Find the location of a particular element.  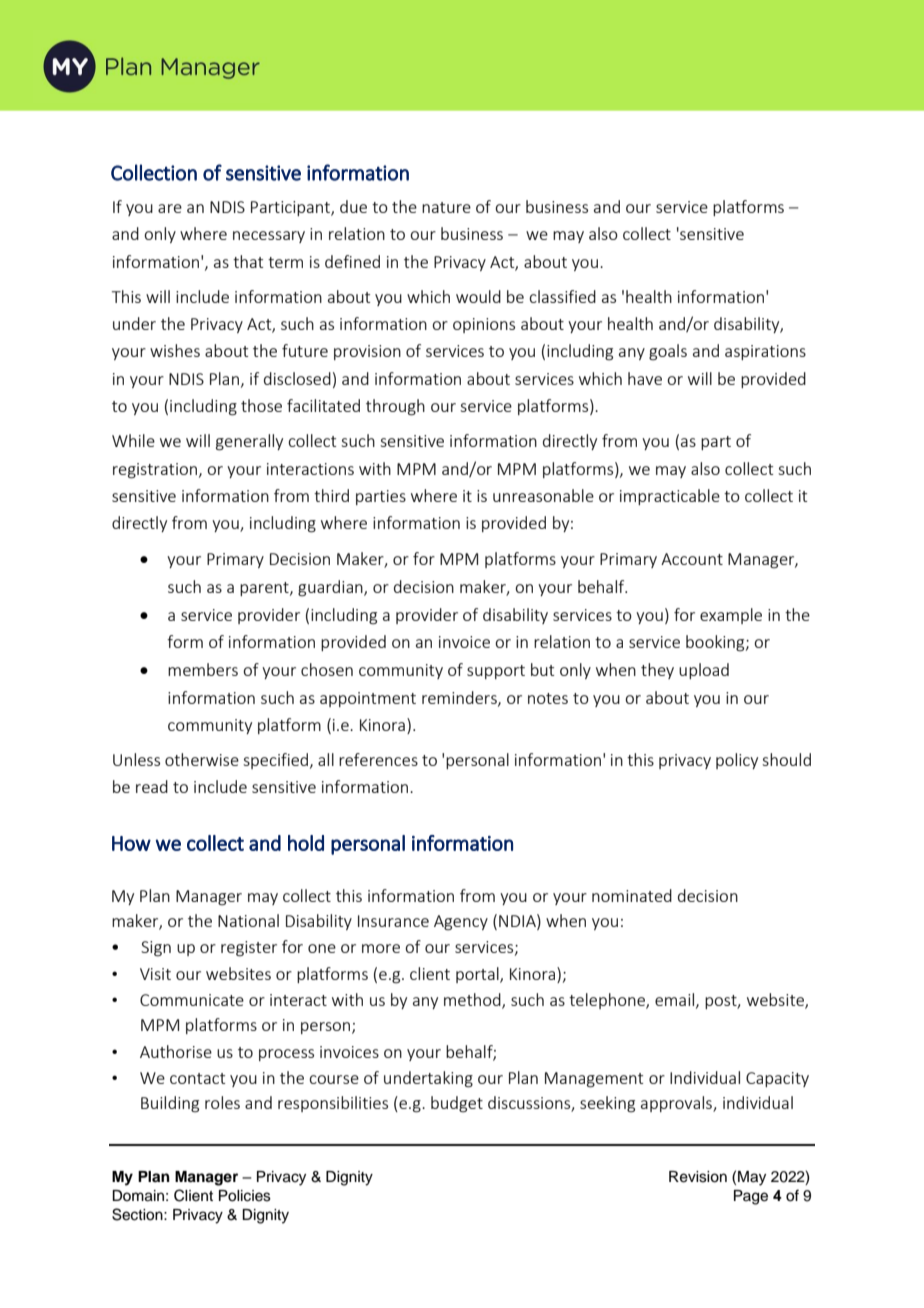

budget is located at coordinates (457, 1104).
